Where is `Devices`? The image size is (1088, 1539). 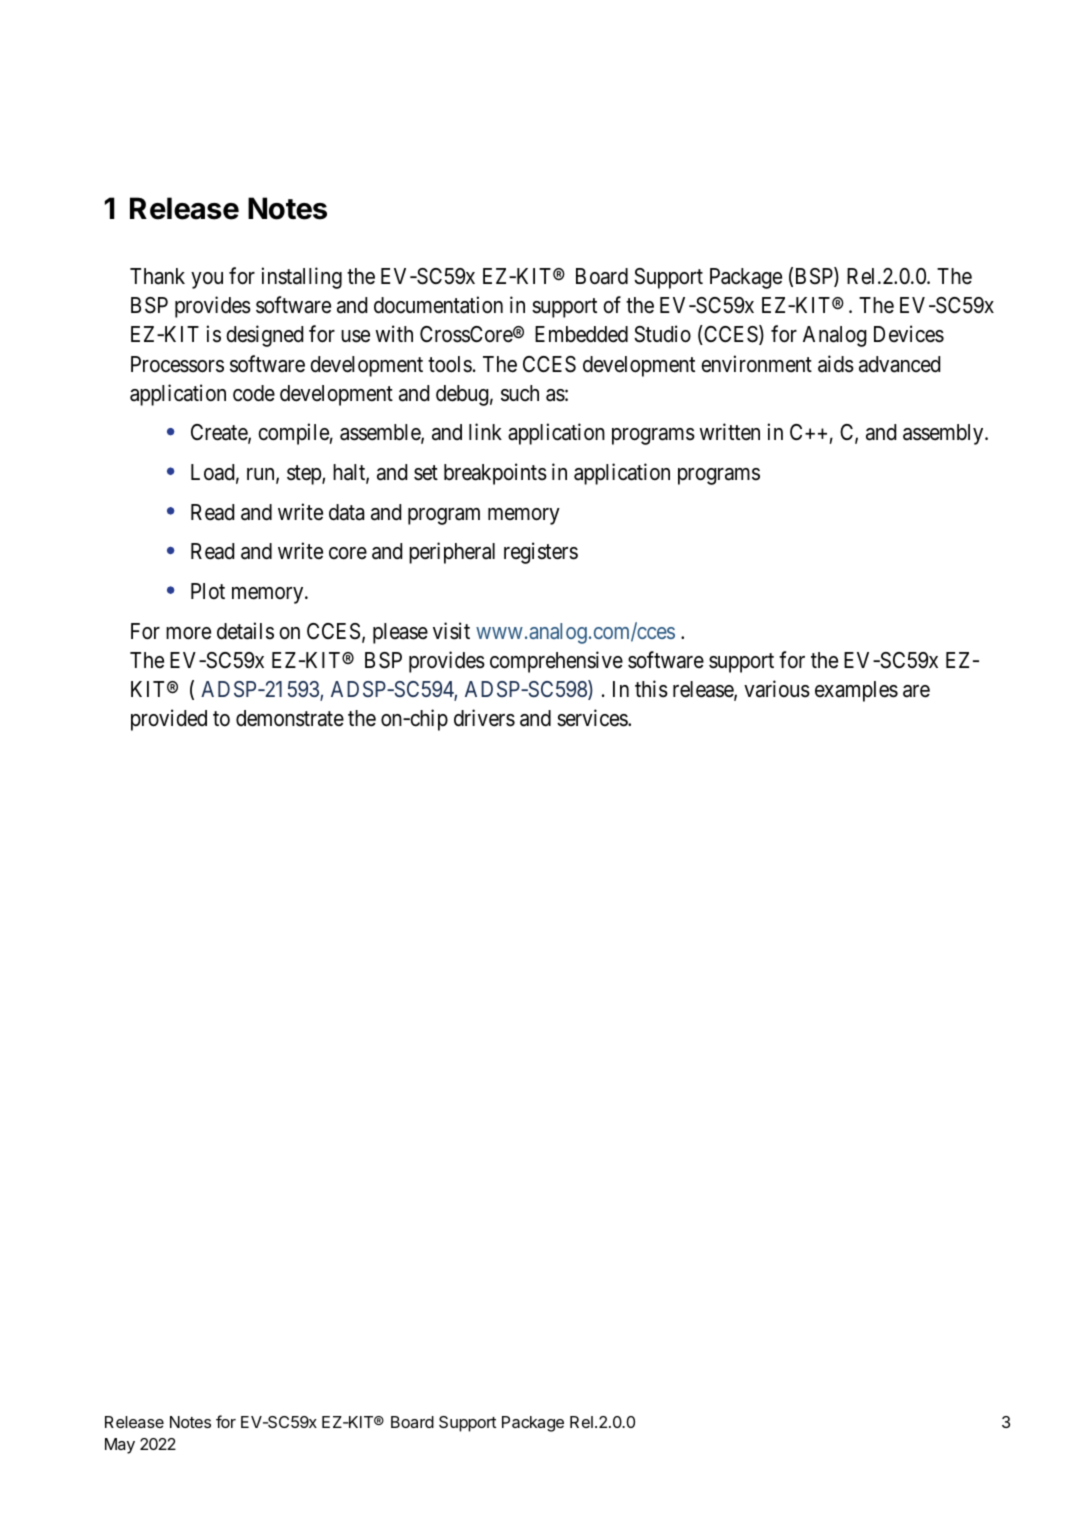 Devices is located at coordinates (909, 334).
